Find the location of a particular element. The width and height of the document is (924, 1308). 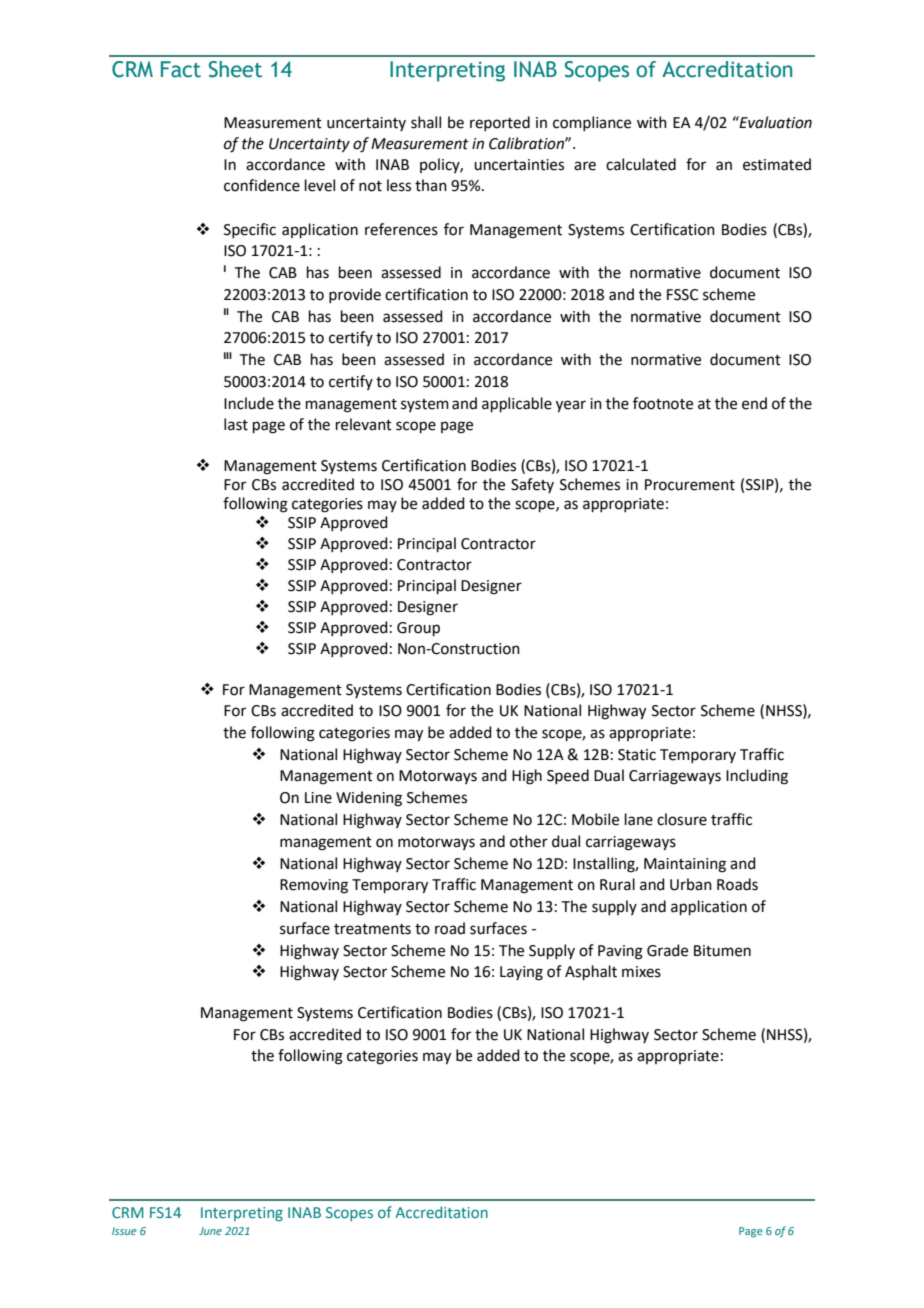

June is located at coordinates (210, 1231).
